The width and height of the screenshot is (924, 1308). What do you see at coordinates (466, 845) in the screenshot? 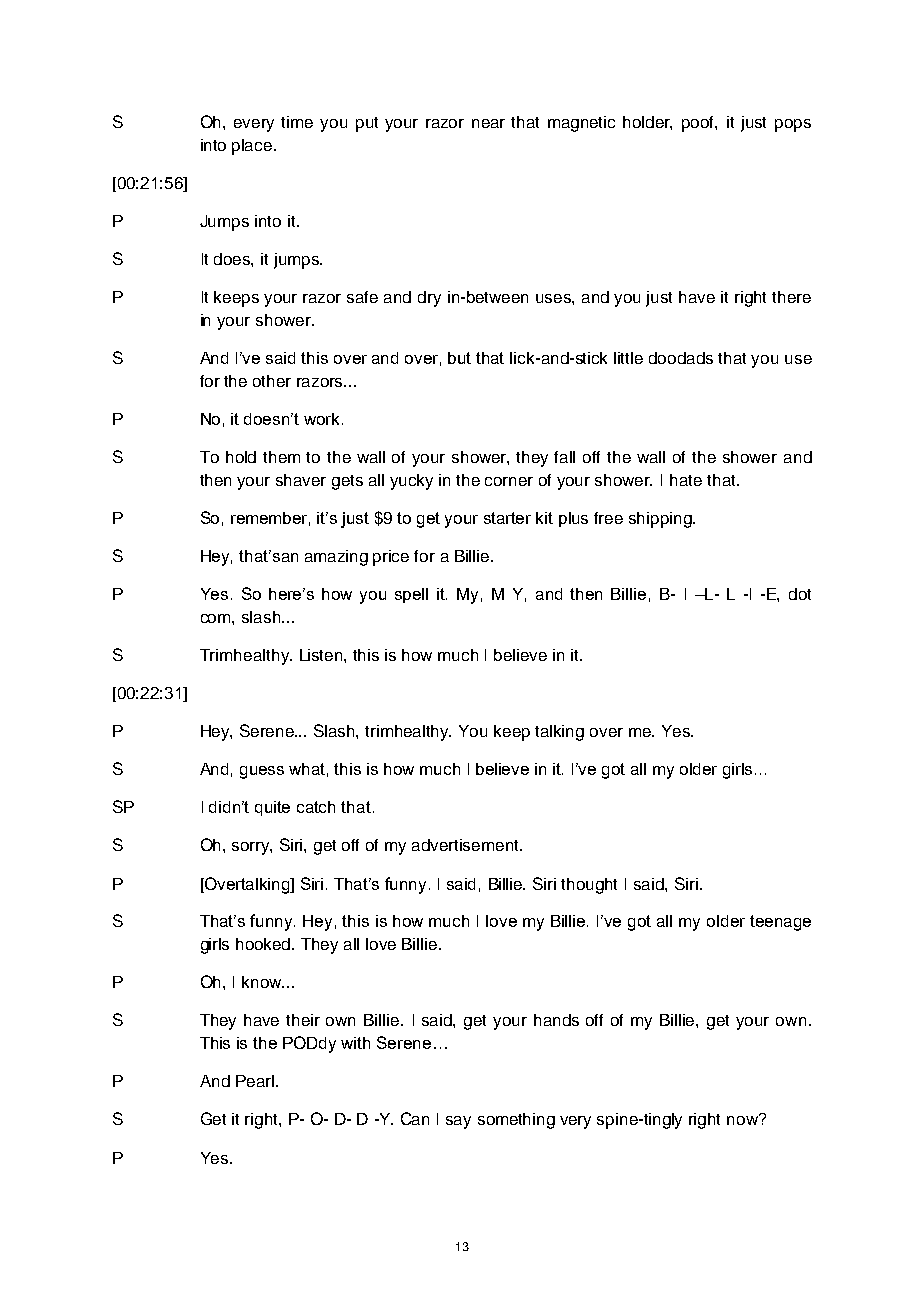
I see `advertisement` at bounding box center [466, 845].
